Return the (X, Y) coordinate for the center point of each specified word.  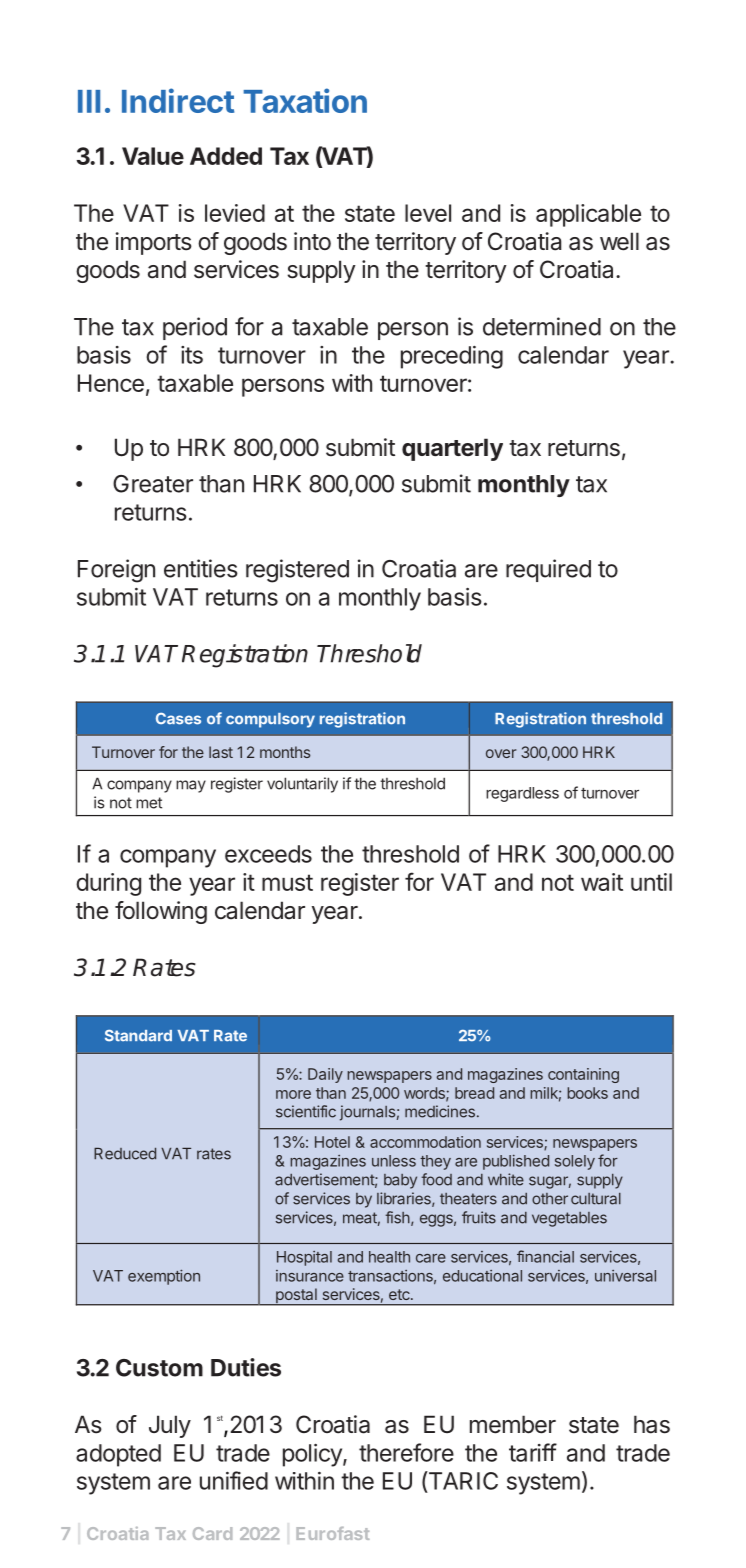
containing (583, 1075)
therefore (406, 1452)
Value (153, 156)
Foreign (116, 571)
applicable (588, 215)
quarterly (452, 449)
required (548, 570)
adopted (118, 1455)
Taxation (305, 100)
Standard (138, 1035)
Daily (325, 1075)
